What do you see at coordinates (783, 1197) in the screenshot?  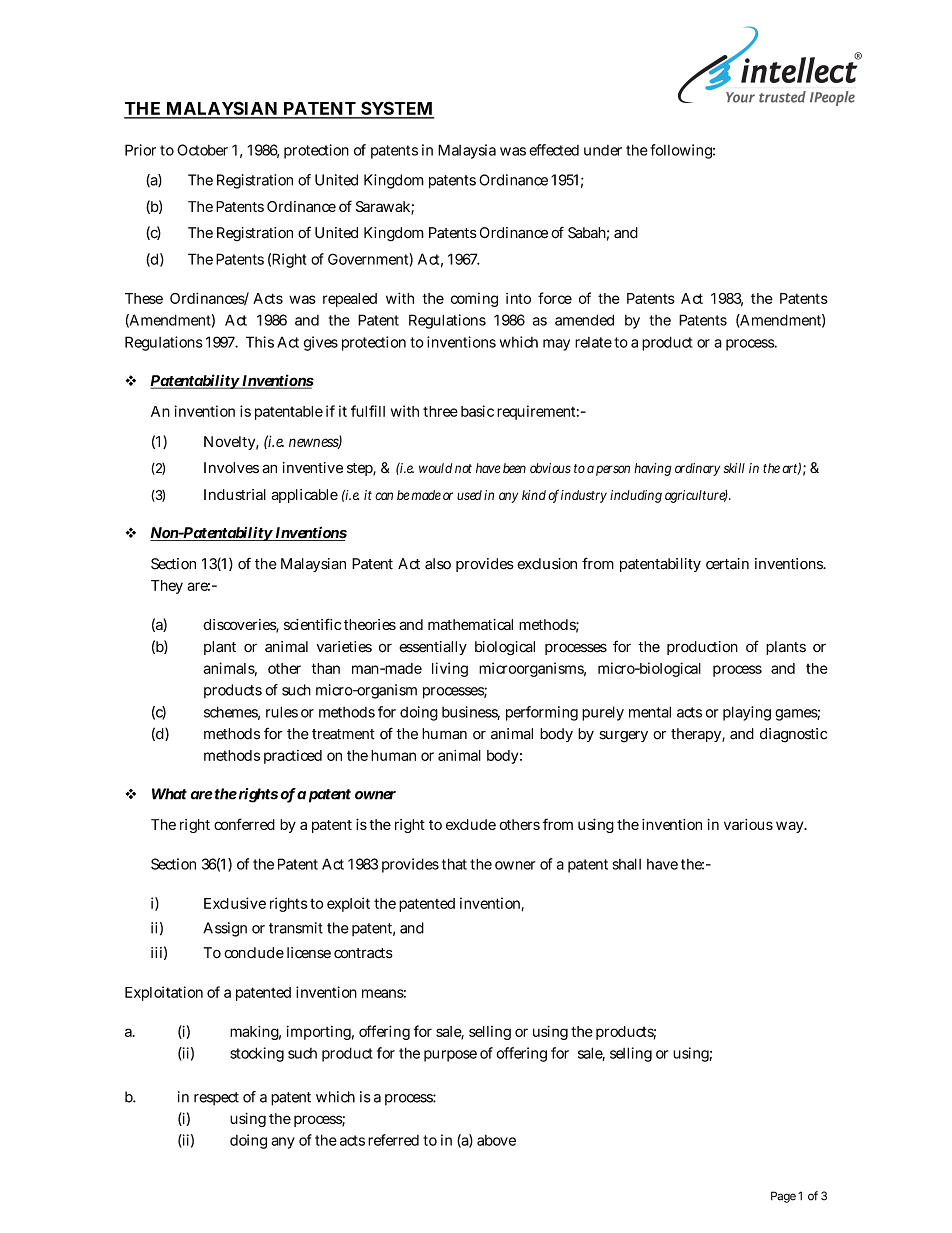 I see `Page` at bounding box center [783, 1197].
